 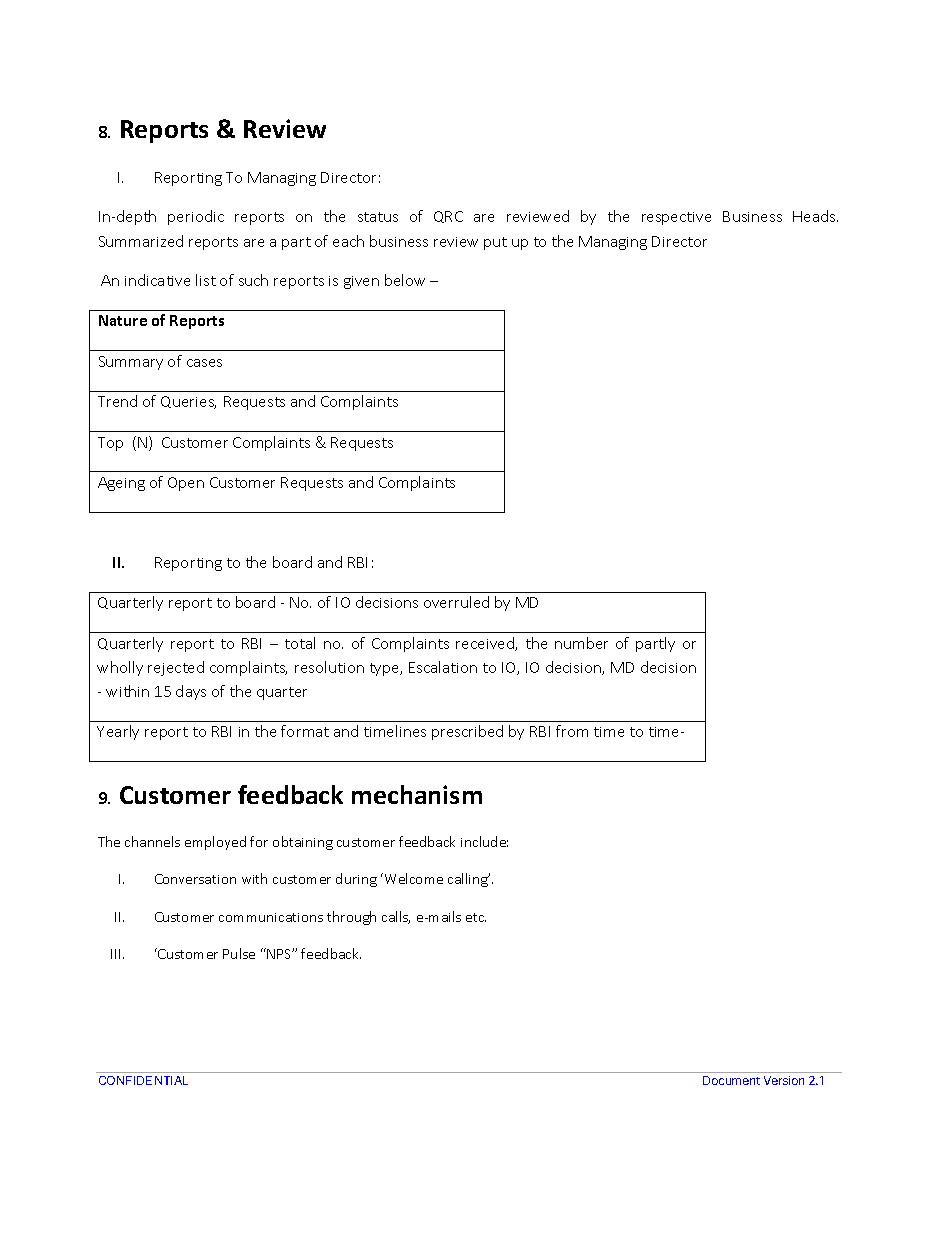 What do you see at coordinates (417, 794) in the screenshot?
I see `mechanism` at bounding box center [417, 794].
